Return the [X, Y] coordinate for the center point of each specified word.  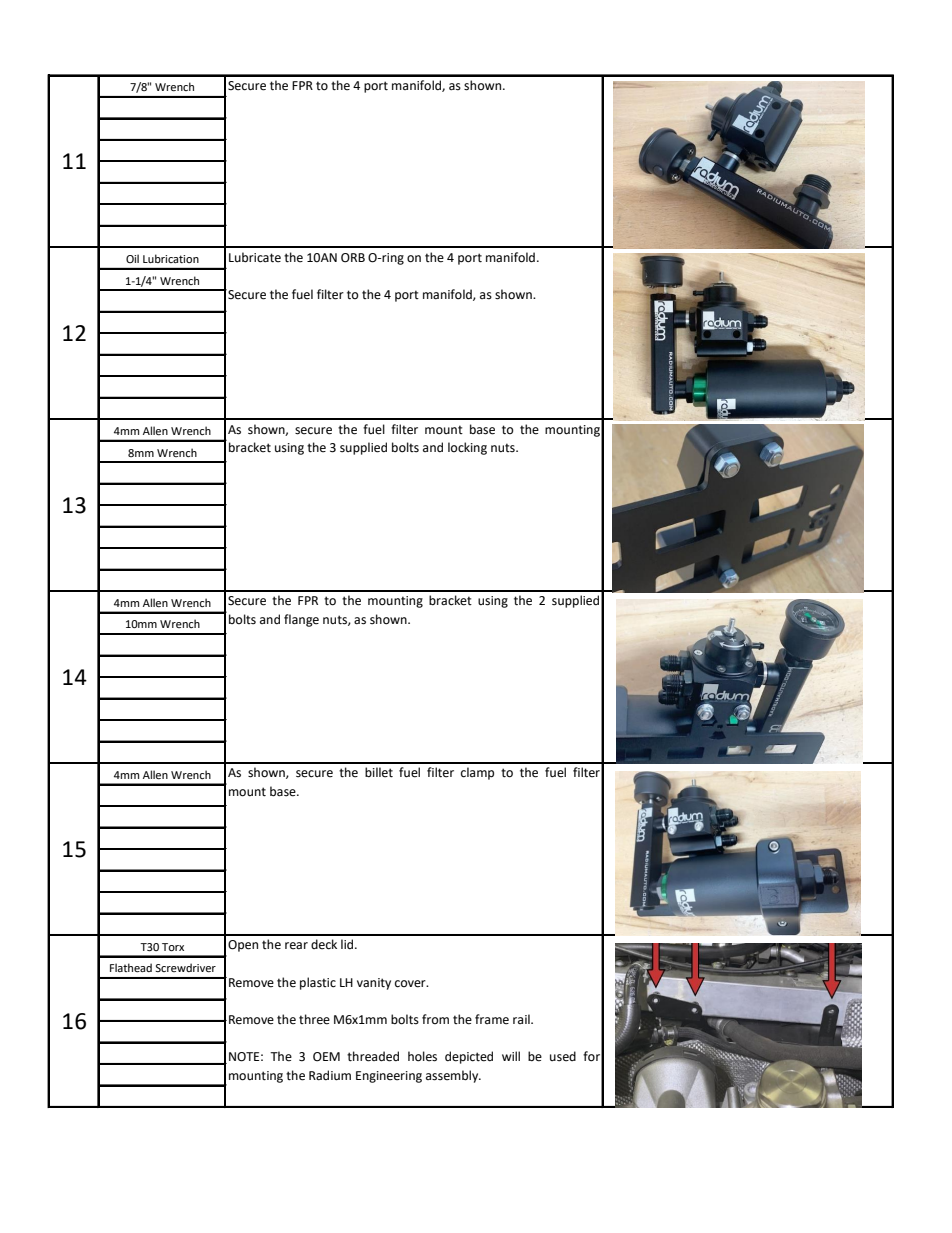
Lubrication [171, 258]
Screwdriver [185, 967]
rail [522, 1019]
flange [301, 620]
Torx [173, 947]
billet [379, 772]
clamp [477, 773]
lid [348, 944]
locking [467, 448]
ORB [353, 258]
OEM [326, 1057]
